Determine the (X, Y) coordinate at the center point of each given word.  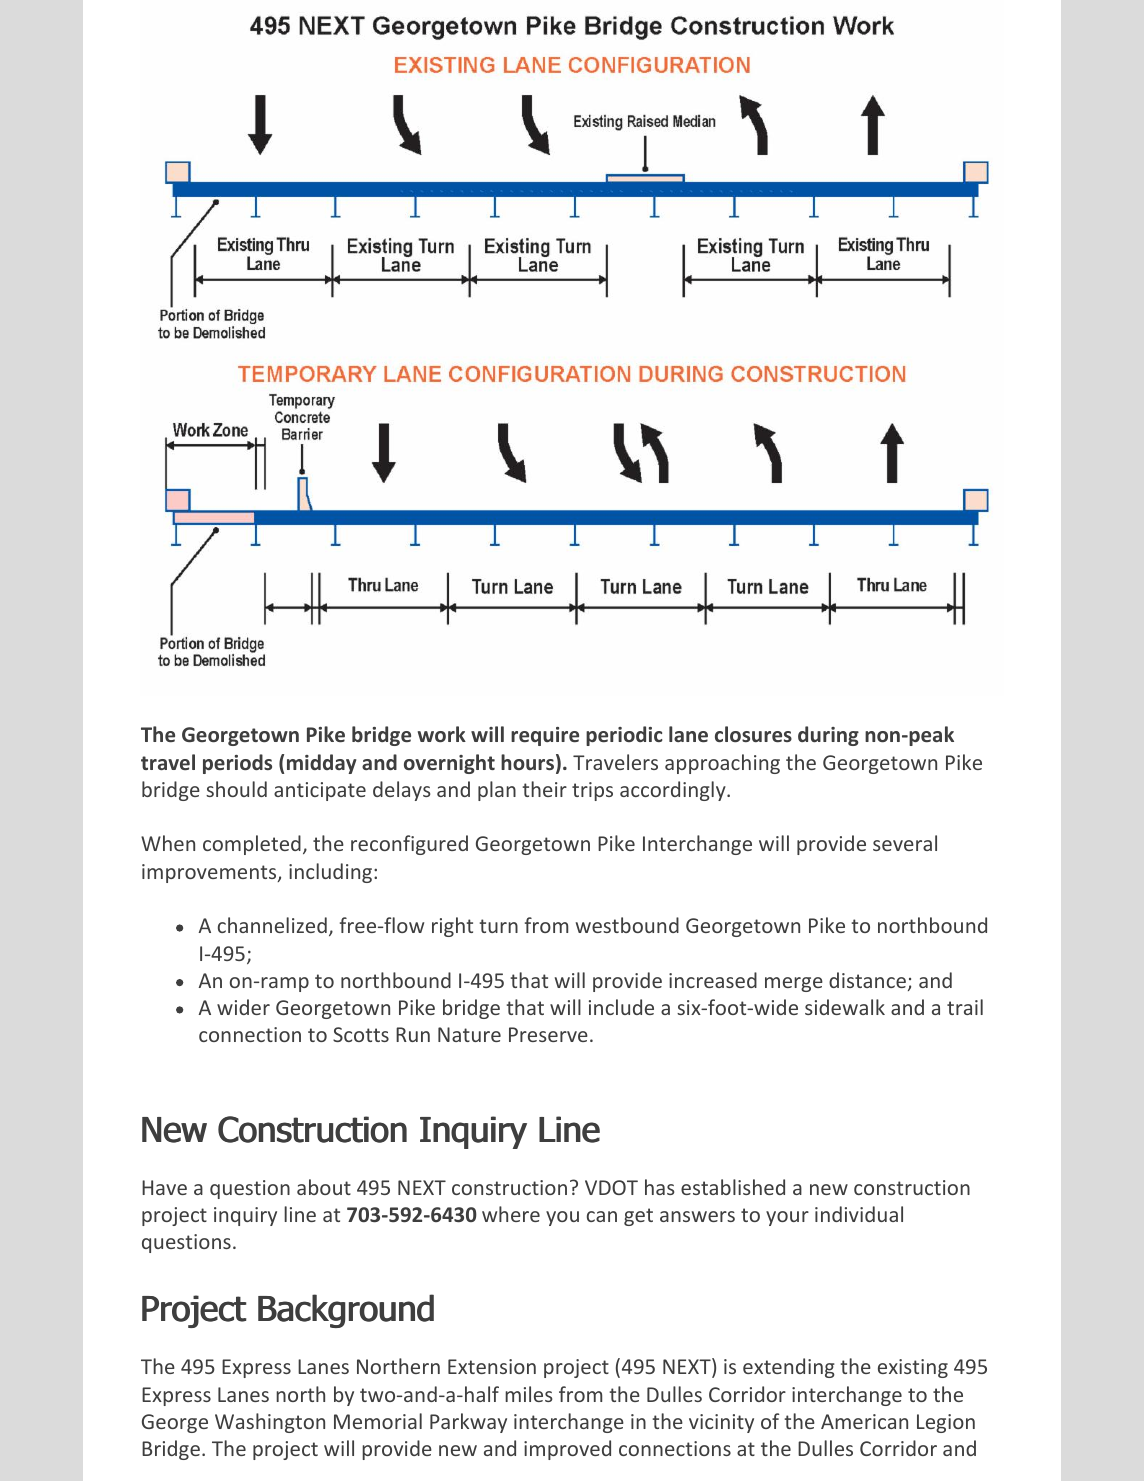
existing (913, 1368)
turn (498, 926)
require (545, 736)
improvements (210, 873)
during (828, 736)
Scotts (361, 1034)
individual (859, 1214)
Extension (492, 1366)
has (660, 1187)
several (905, 843)
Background (346, 1311)
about (324, 1187)
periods (237, 764)
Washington (270, 1423)
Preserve (548, 1034)
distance (867, 980)
